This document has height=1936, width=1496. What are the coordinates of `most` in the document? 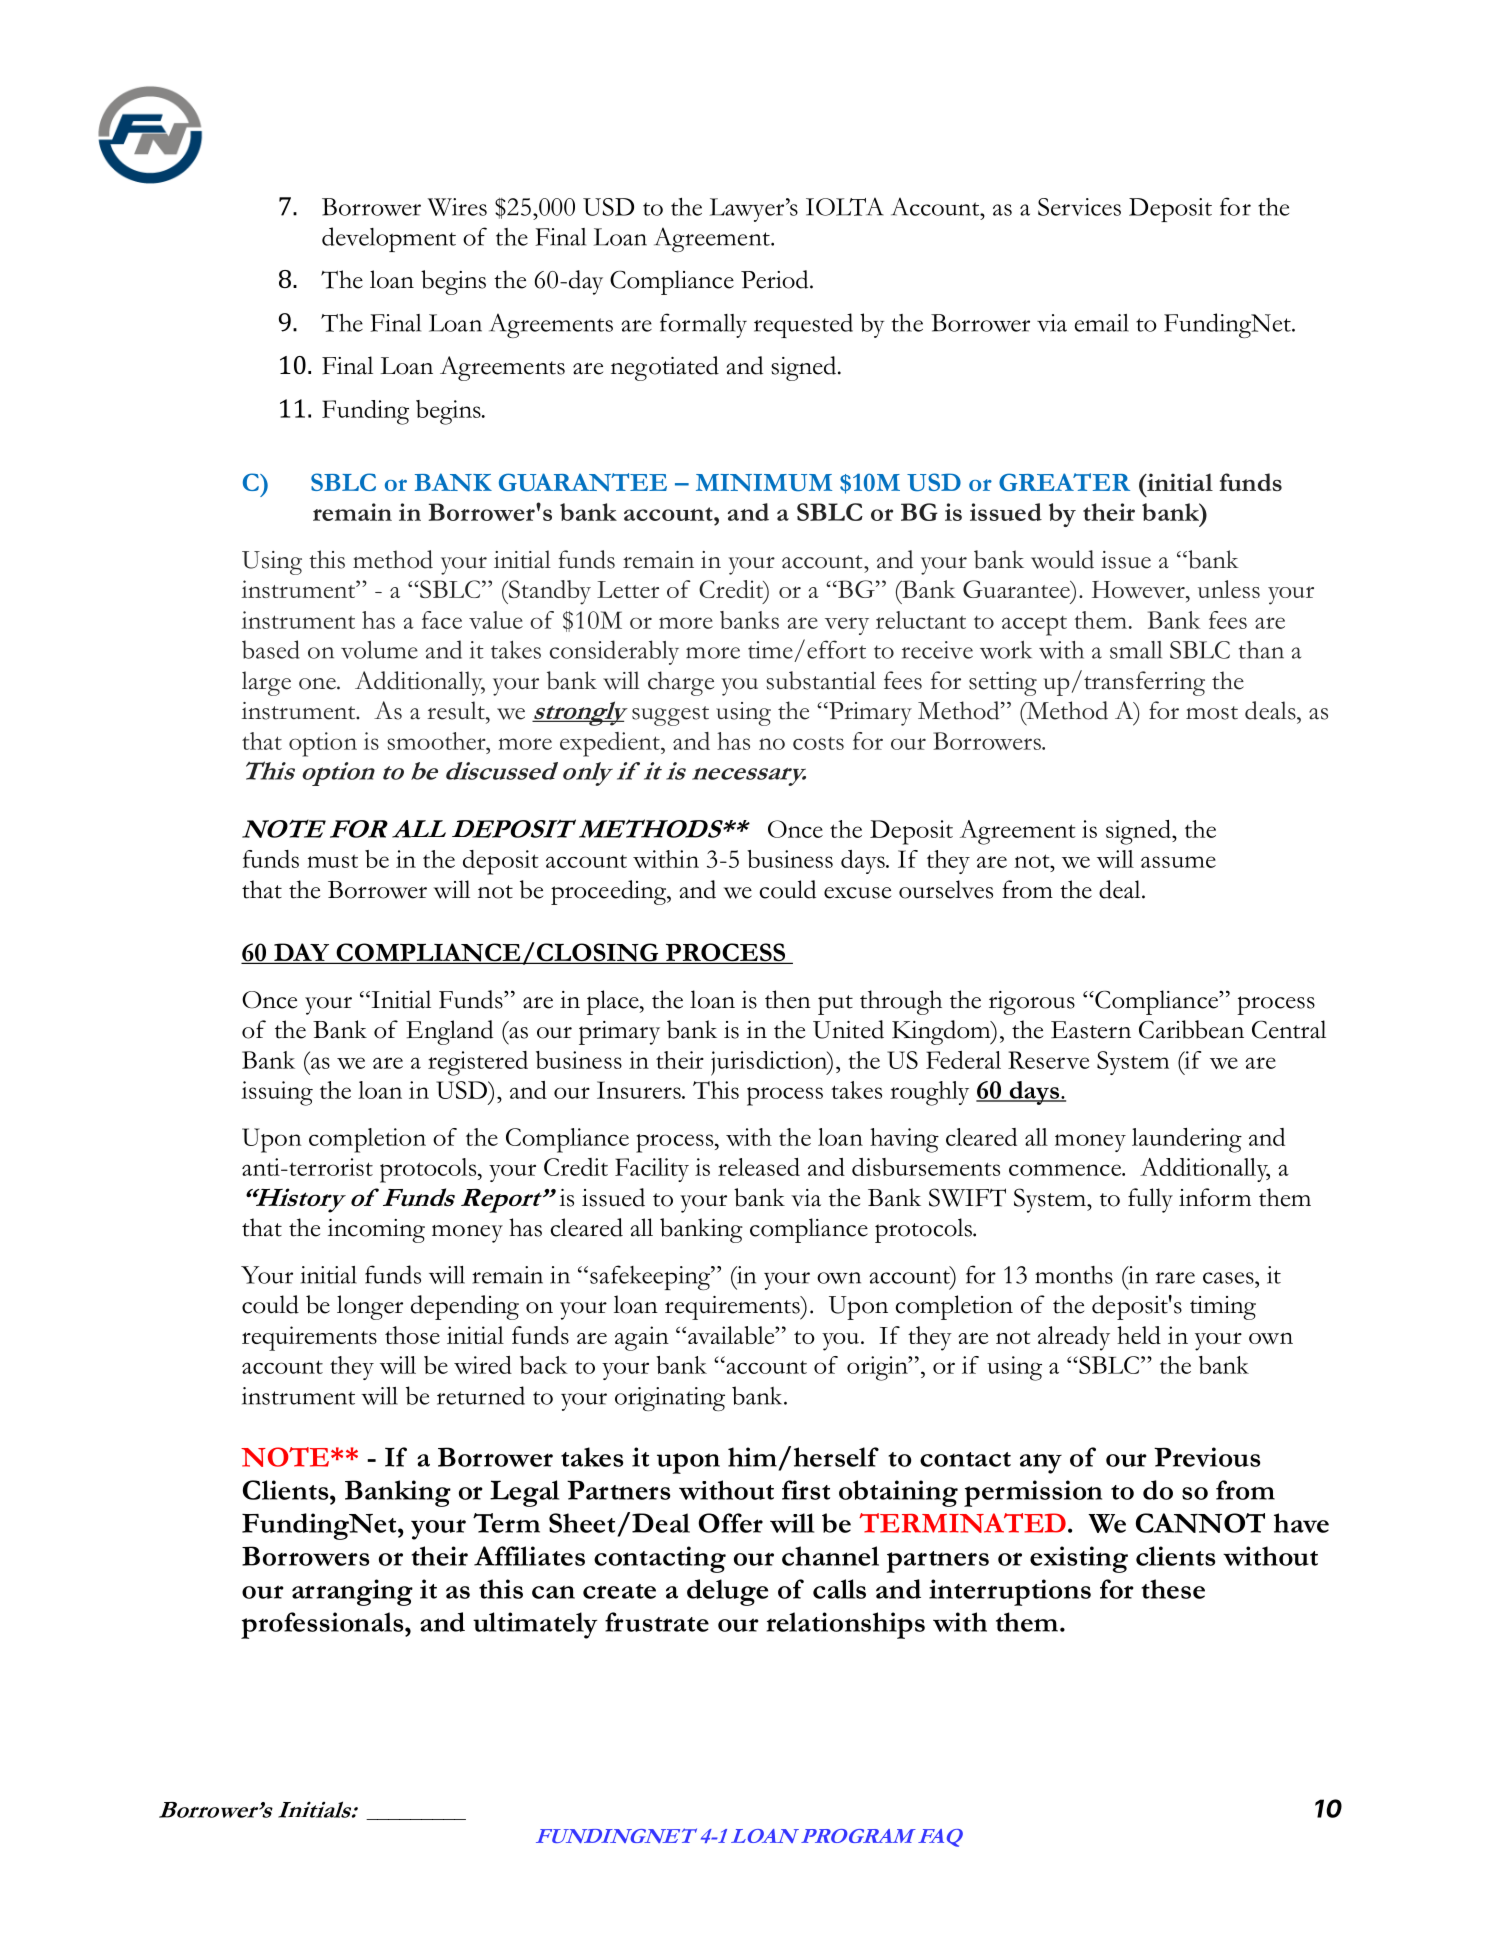 It's located at (1212, 713).
